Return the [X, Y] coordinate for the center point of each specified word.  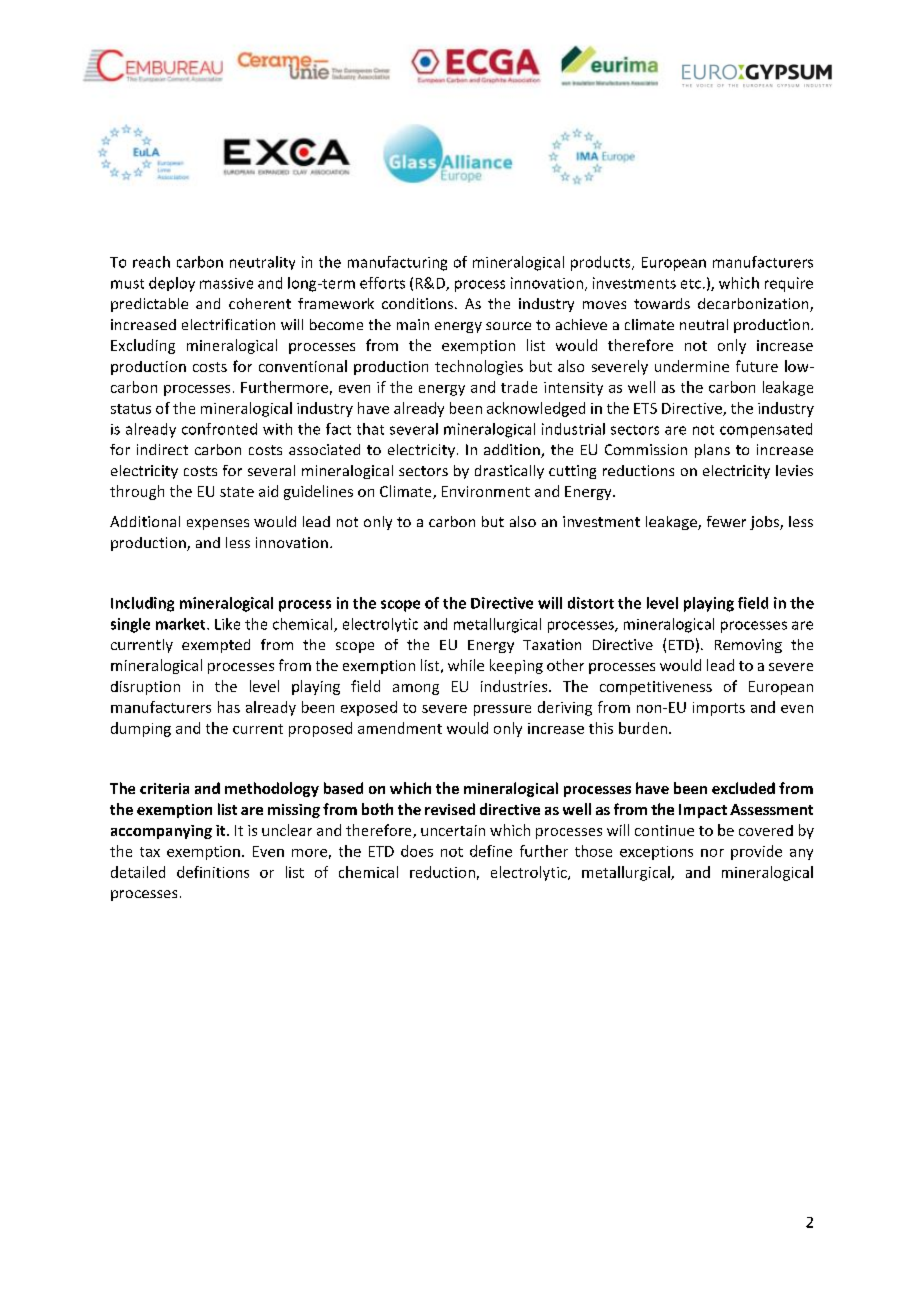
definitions [213, 872]
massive [226, 283]
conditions [417, 303]
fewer [726, 521]
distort [591, 603]
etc [691, 284]
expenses [218, 524]
